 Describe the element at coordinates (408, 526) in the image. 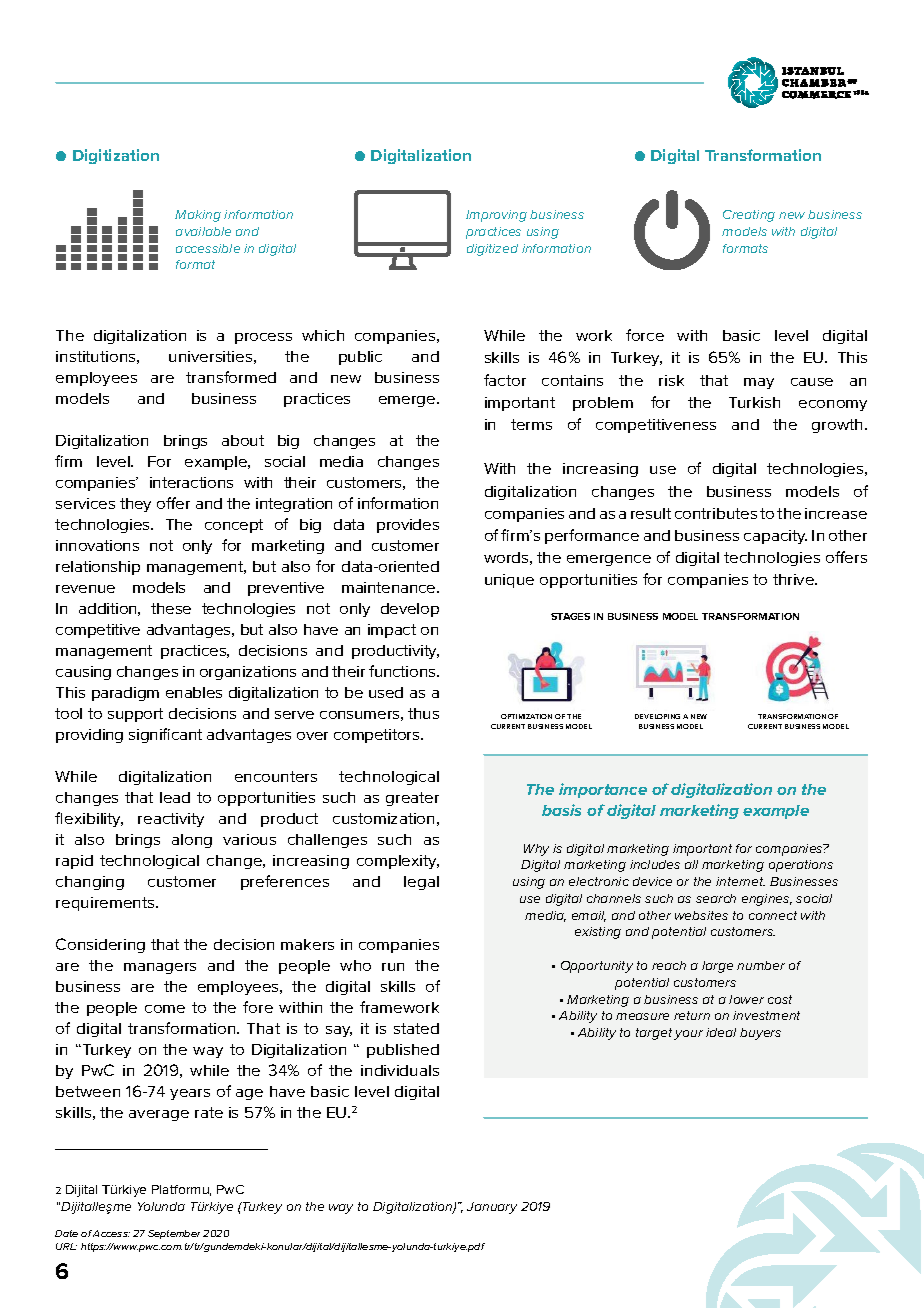

I see `provides` at that location.
